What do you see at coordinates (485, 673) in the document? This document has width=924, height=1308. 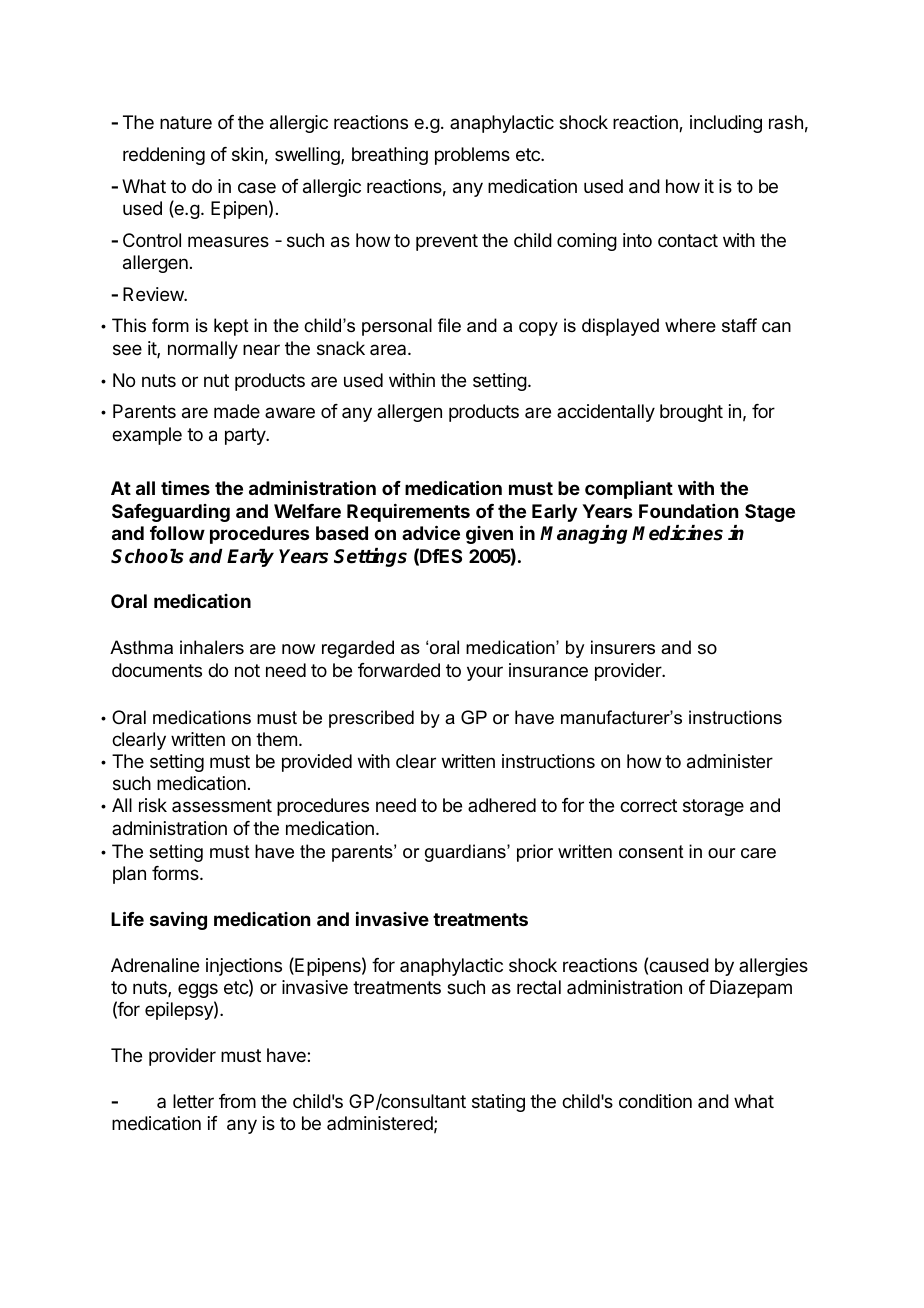 I see `your` at bounding box center [485, 673].
